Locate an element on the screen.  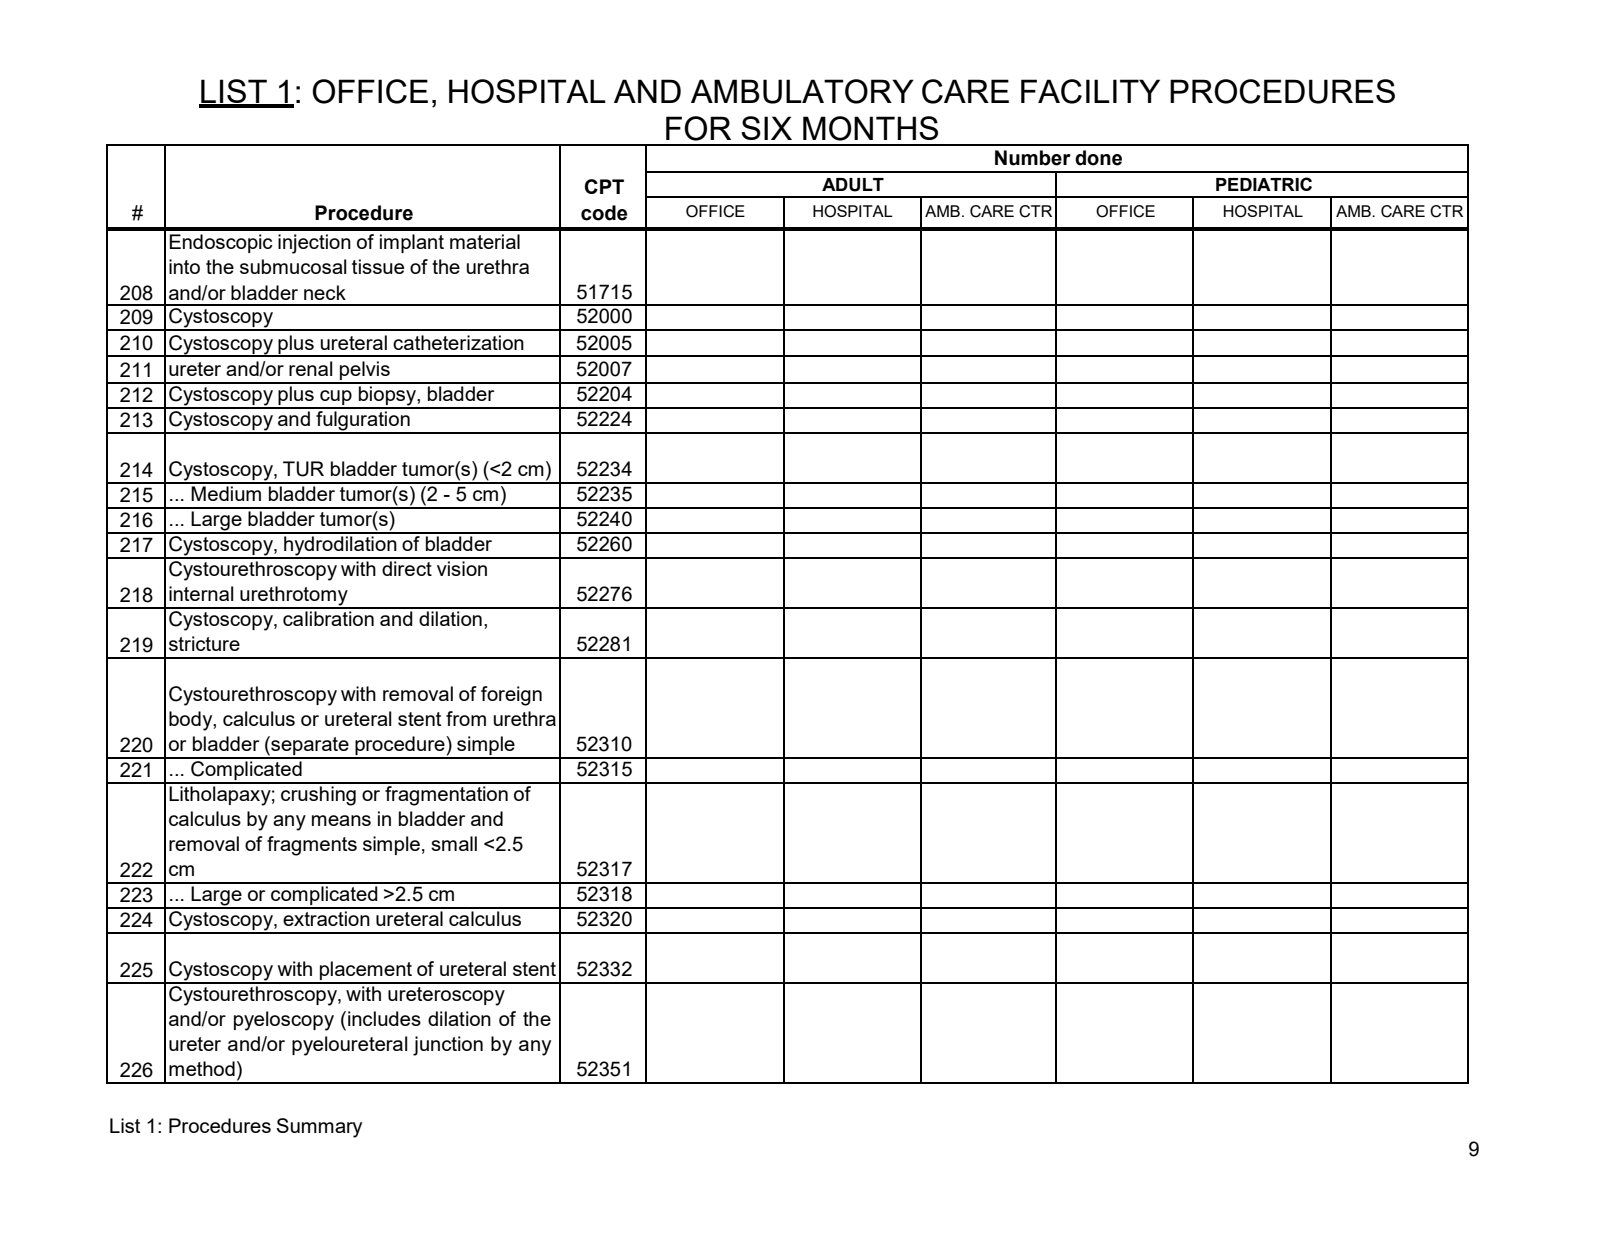
injection is located at coordinates (314, 244).
